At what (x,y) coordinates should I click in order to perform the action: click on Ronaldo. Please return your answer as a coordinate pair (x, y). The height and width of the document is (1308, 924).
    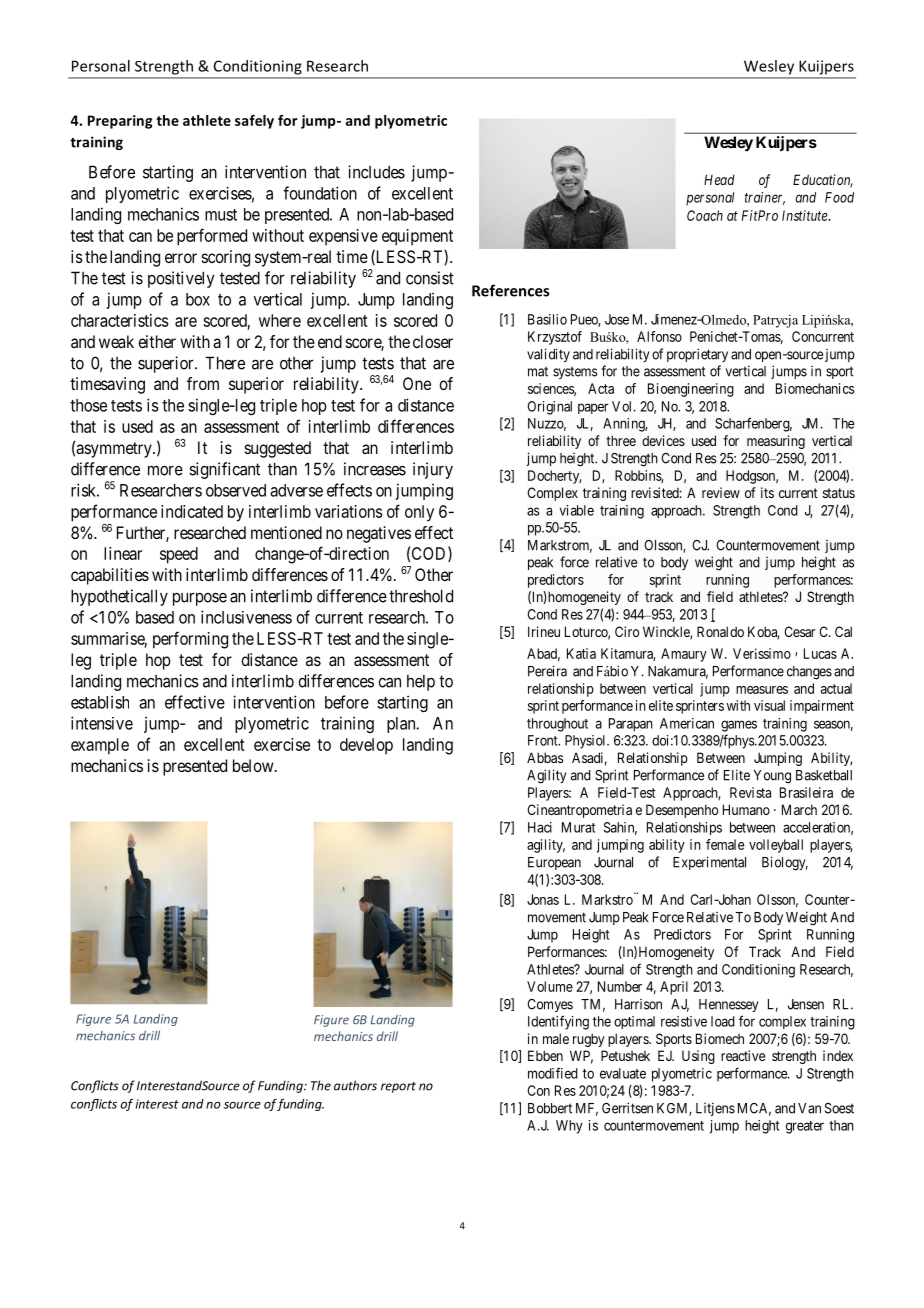
    Looking at the image, I should click on (720, 631).
